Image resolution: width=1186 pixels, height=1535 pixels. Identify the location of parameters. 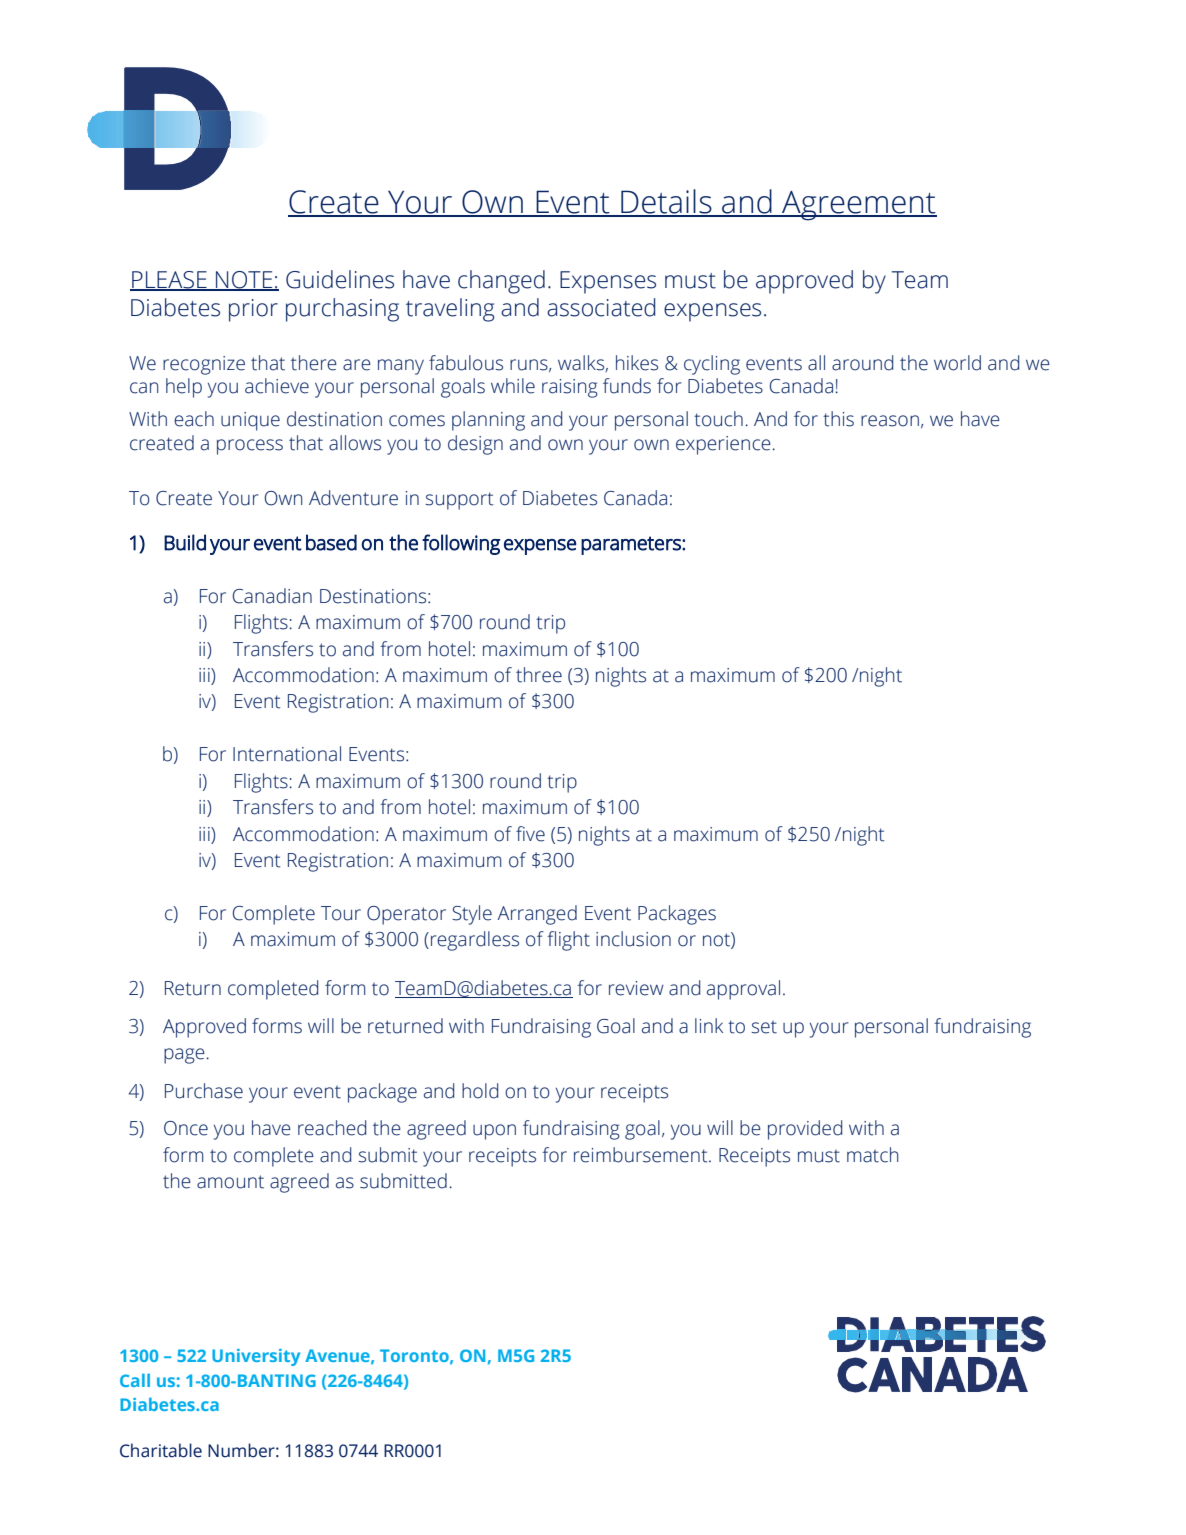
(632, 545).
